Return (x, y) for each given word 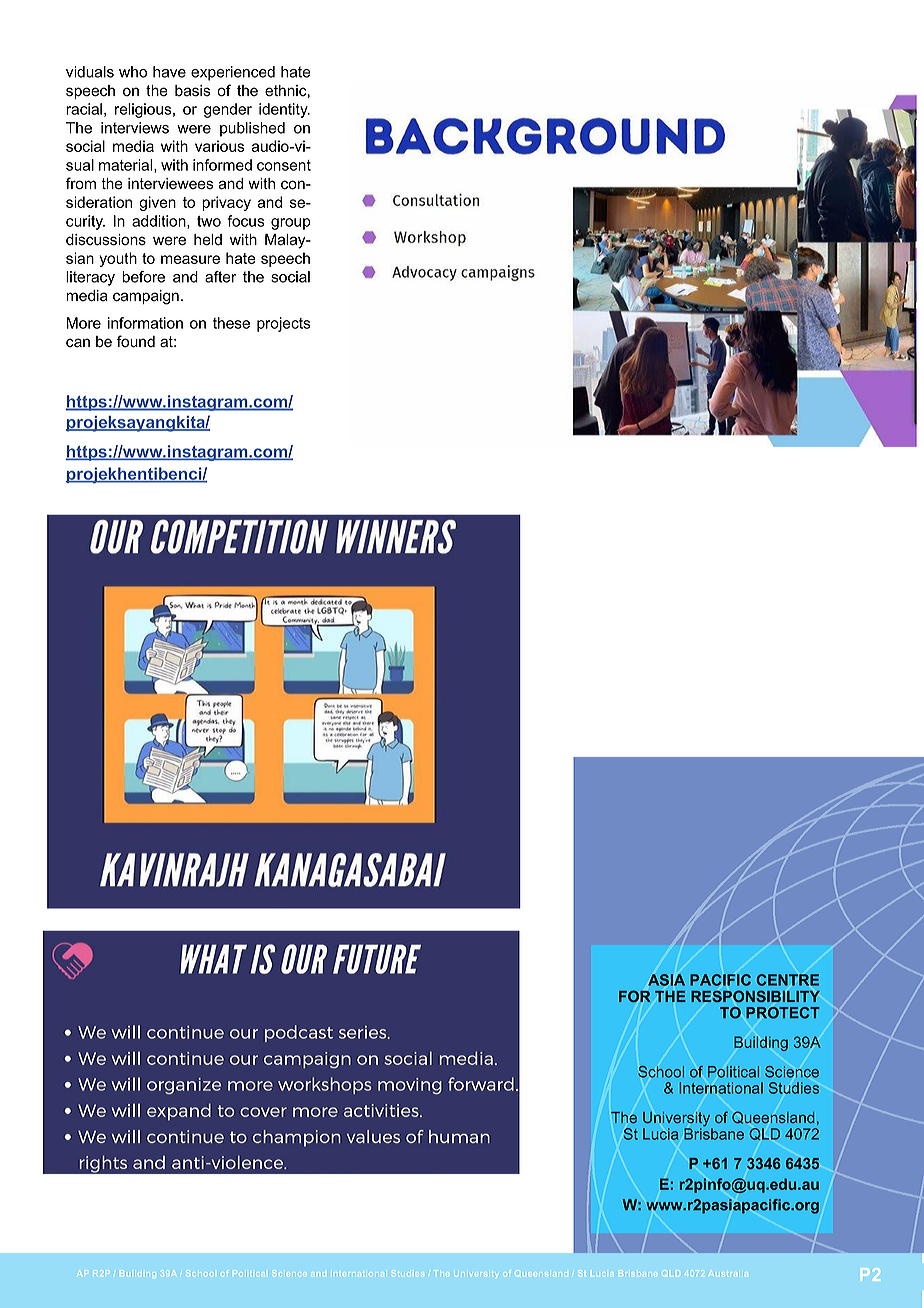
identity (284, 110)
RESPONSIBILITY (755, 996)
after (221, 277)
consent (284, 165)
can (78, 343)
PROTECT (783, 1013)
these (231, 323)
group (291, 224)
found (136, 341)
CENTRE (788, 980)
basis (192, 91)
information (145, 323)
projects (283, 324)
